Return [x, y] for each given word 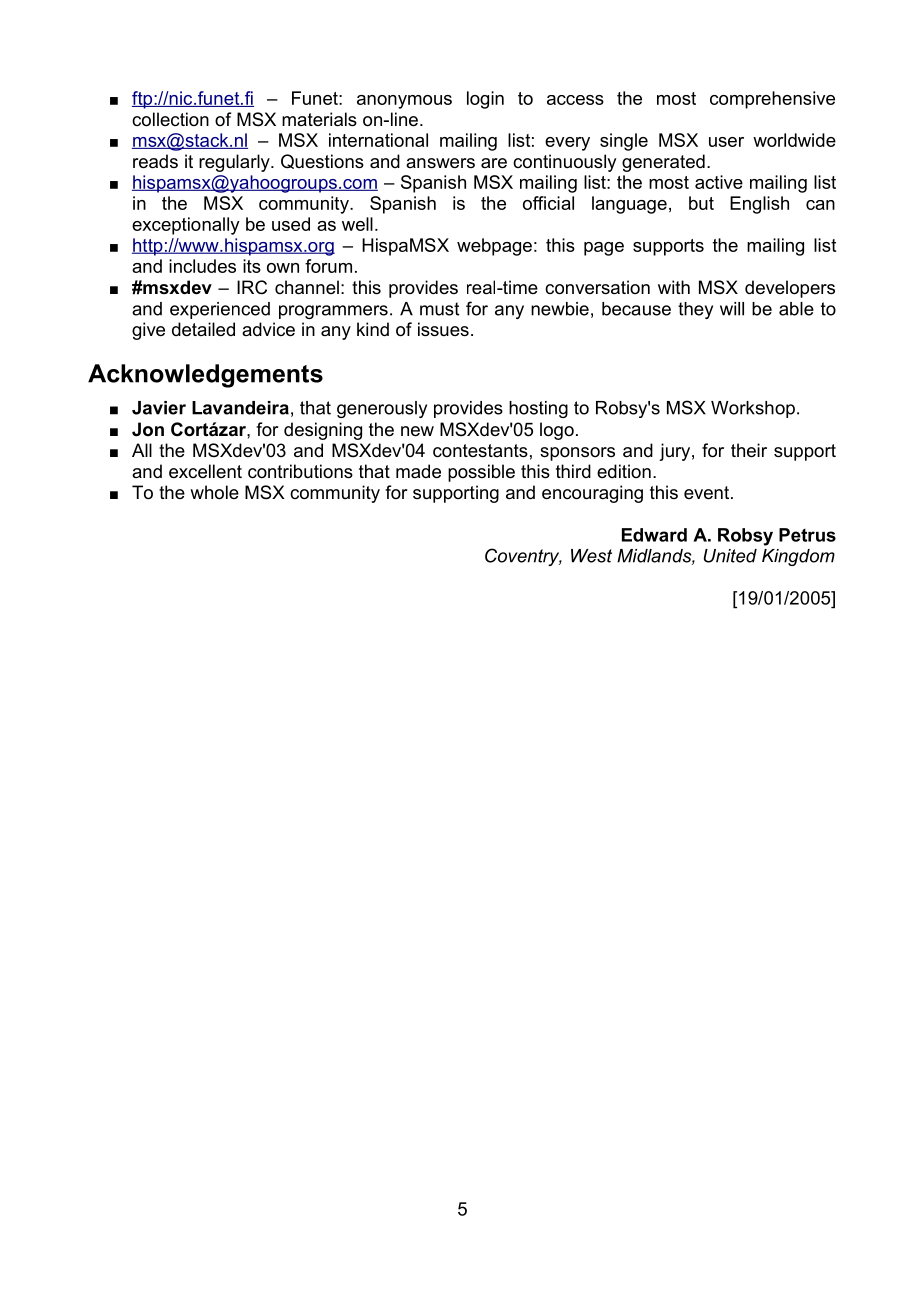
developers [790, 289]
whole [214, 492]
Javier [159, 408]
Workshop [753, 409]
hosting [538, 409]
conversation [597, 287]
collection [170, 119]
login [485, 100]
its [252, 266]
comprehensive [772, 100]
